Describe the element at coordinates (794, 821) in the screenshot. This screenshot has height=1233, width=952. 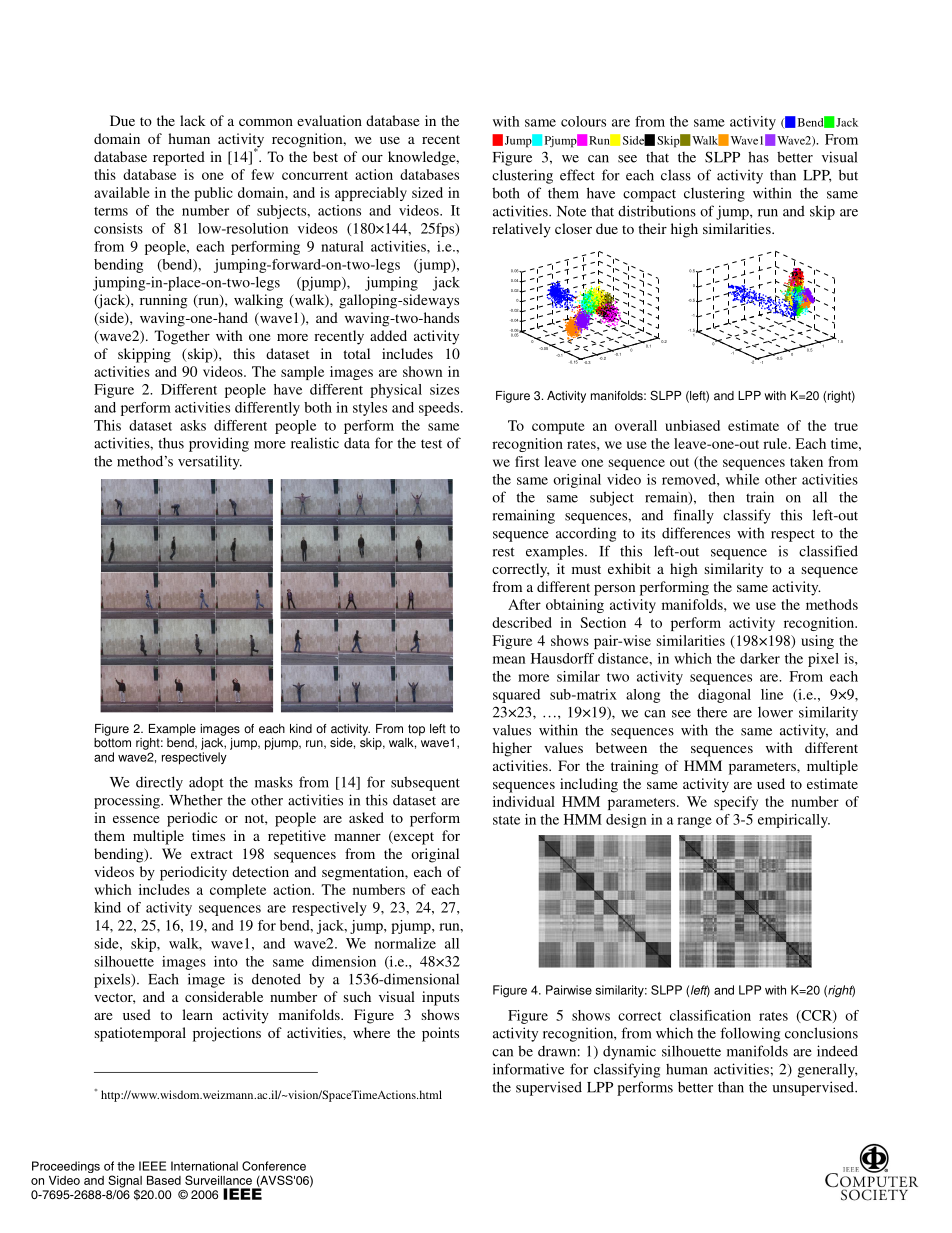
I see `empirically` at that location.
